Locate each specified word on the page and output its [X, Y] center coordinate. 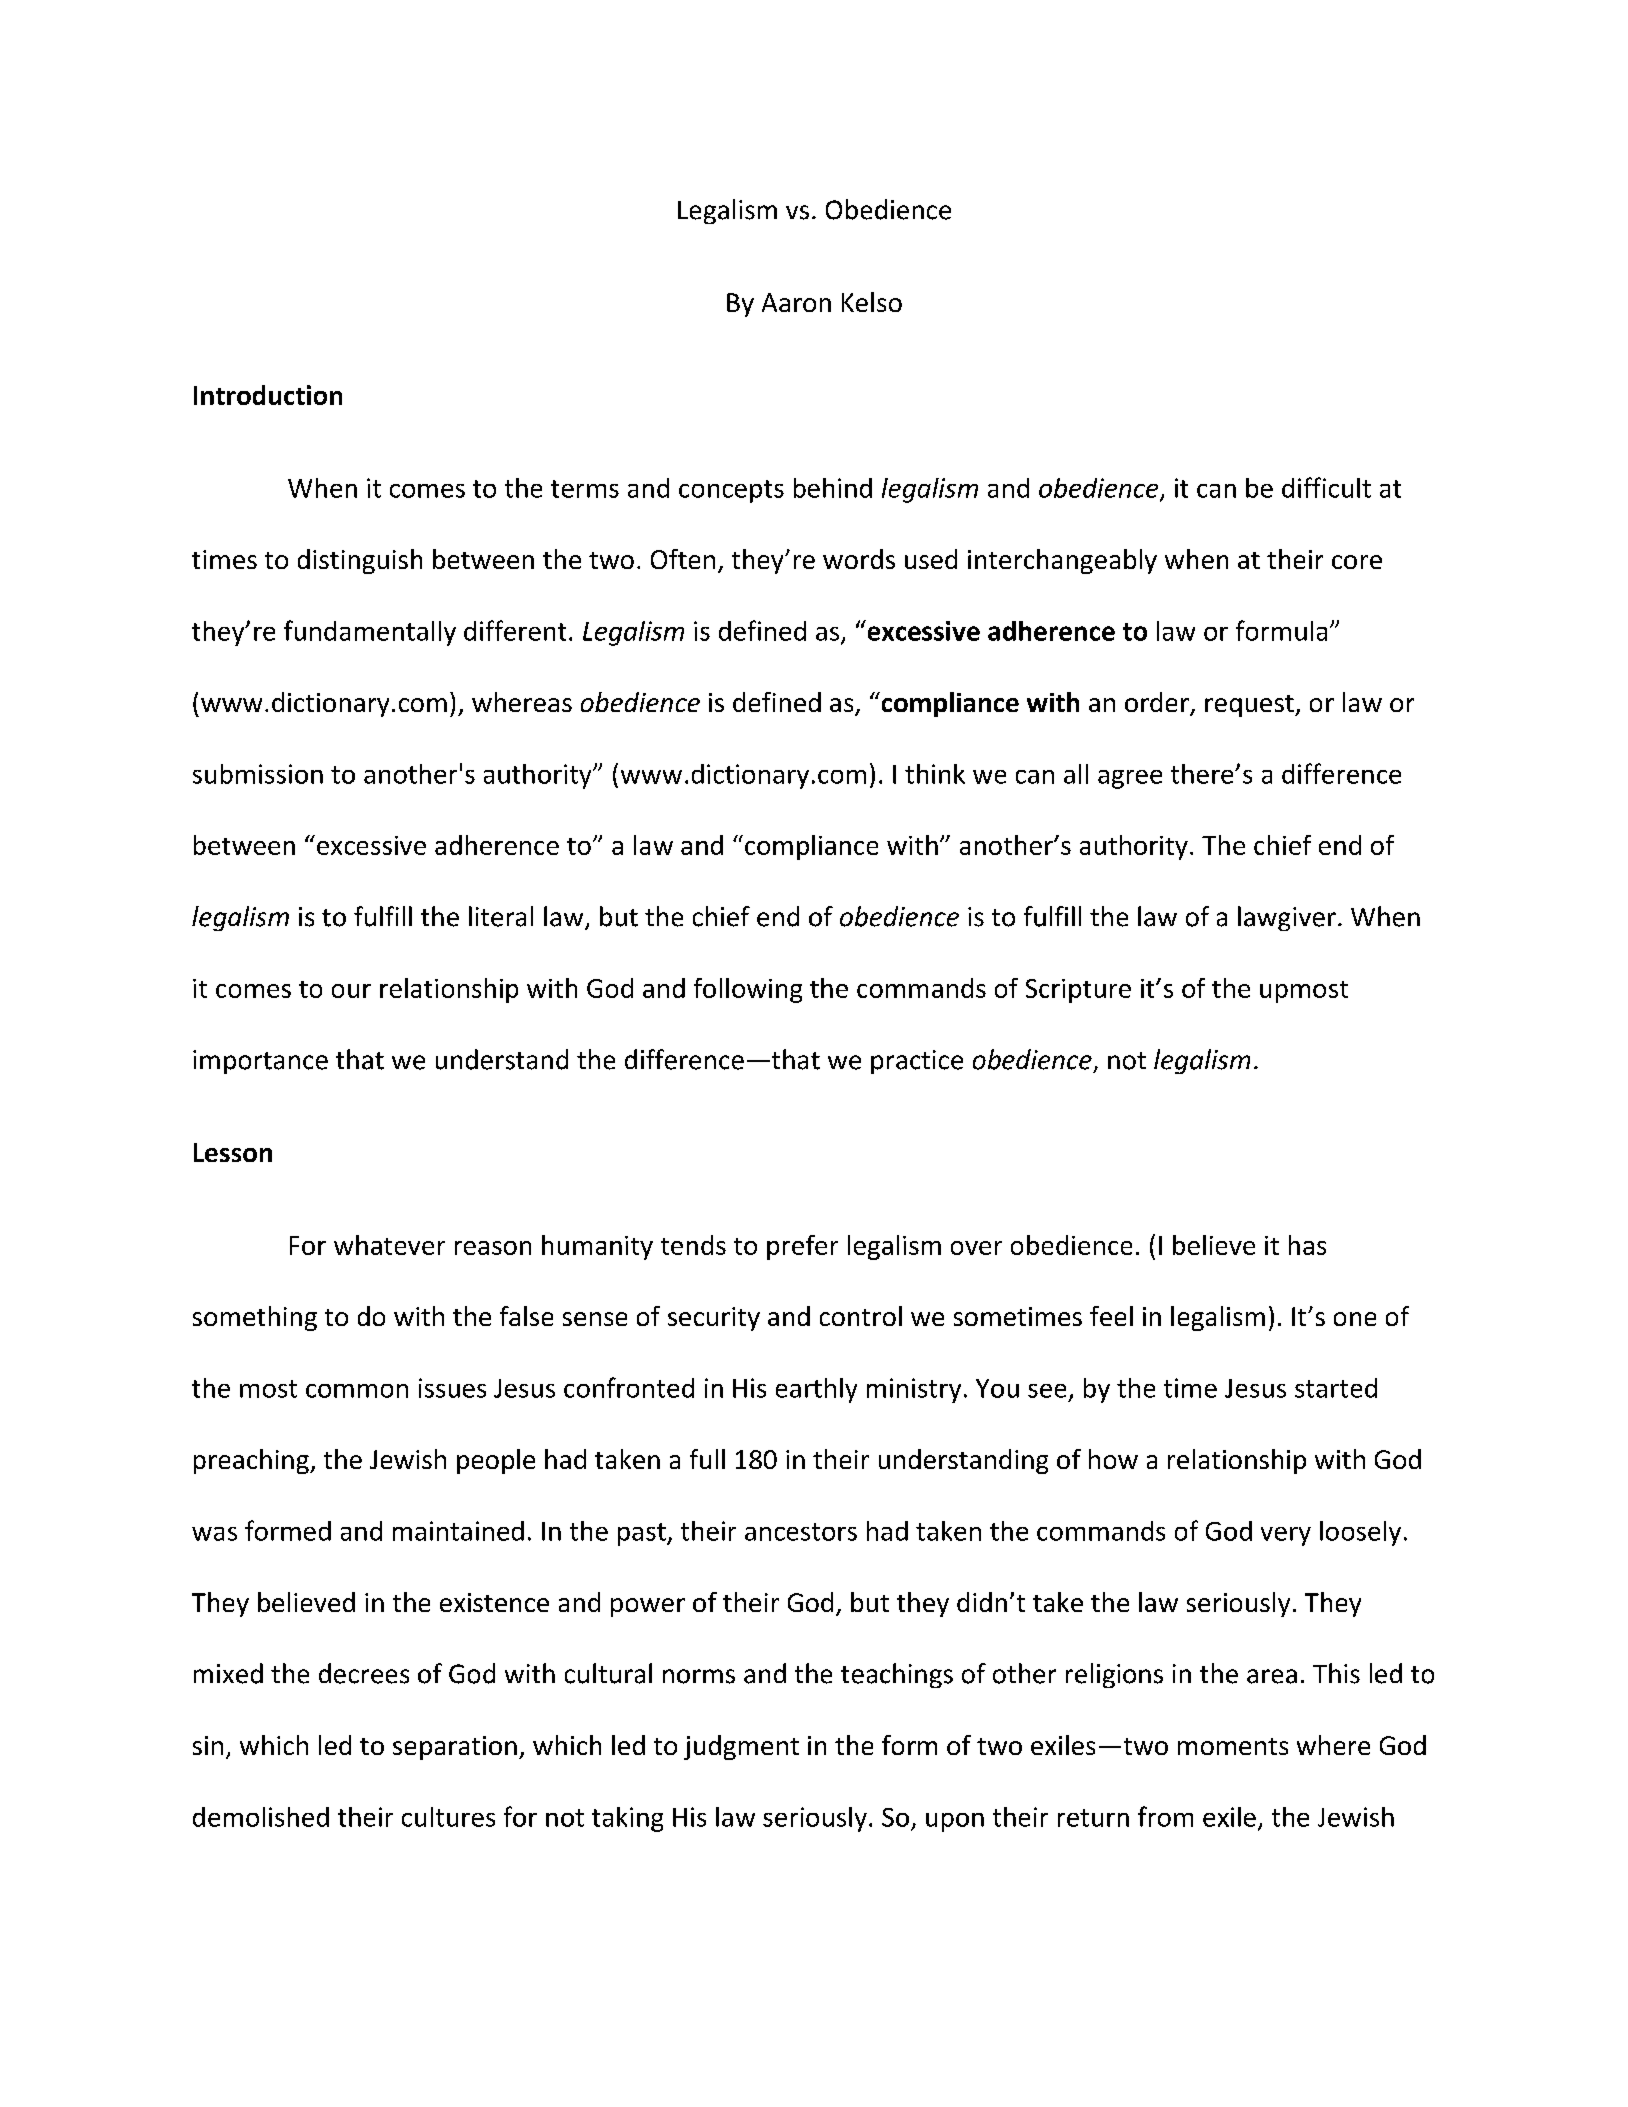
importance [260, 1062]
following [748, 990]
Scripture [1078, 991]
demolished [261, 1817]
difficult [1326, 487]
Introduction [268, 395]
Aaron [796, 302]
